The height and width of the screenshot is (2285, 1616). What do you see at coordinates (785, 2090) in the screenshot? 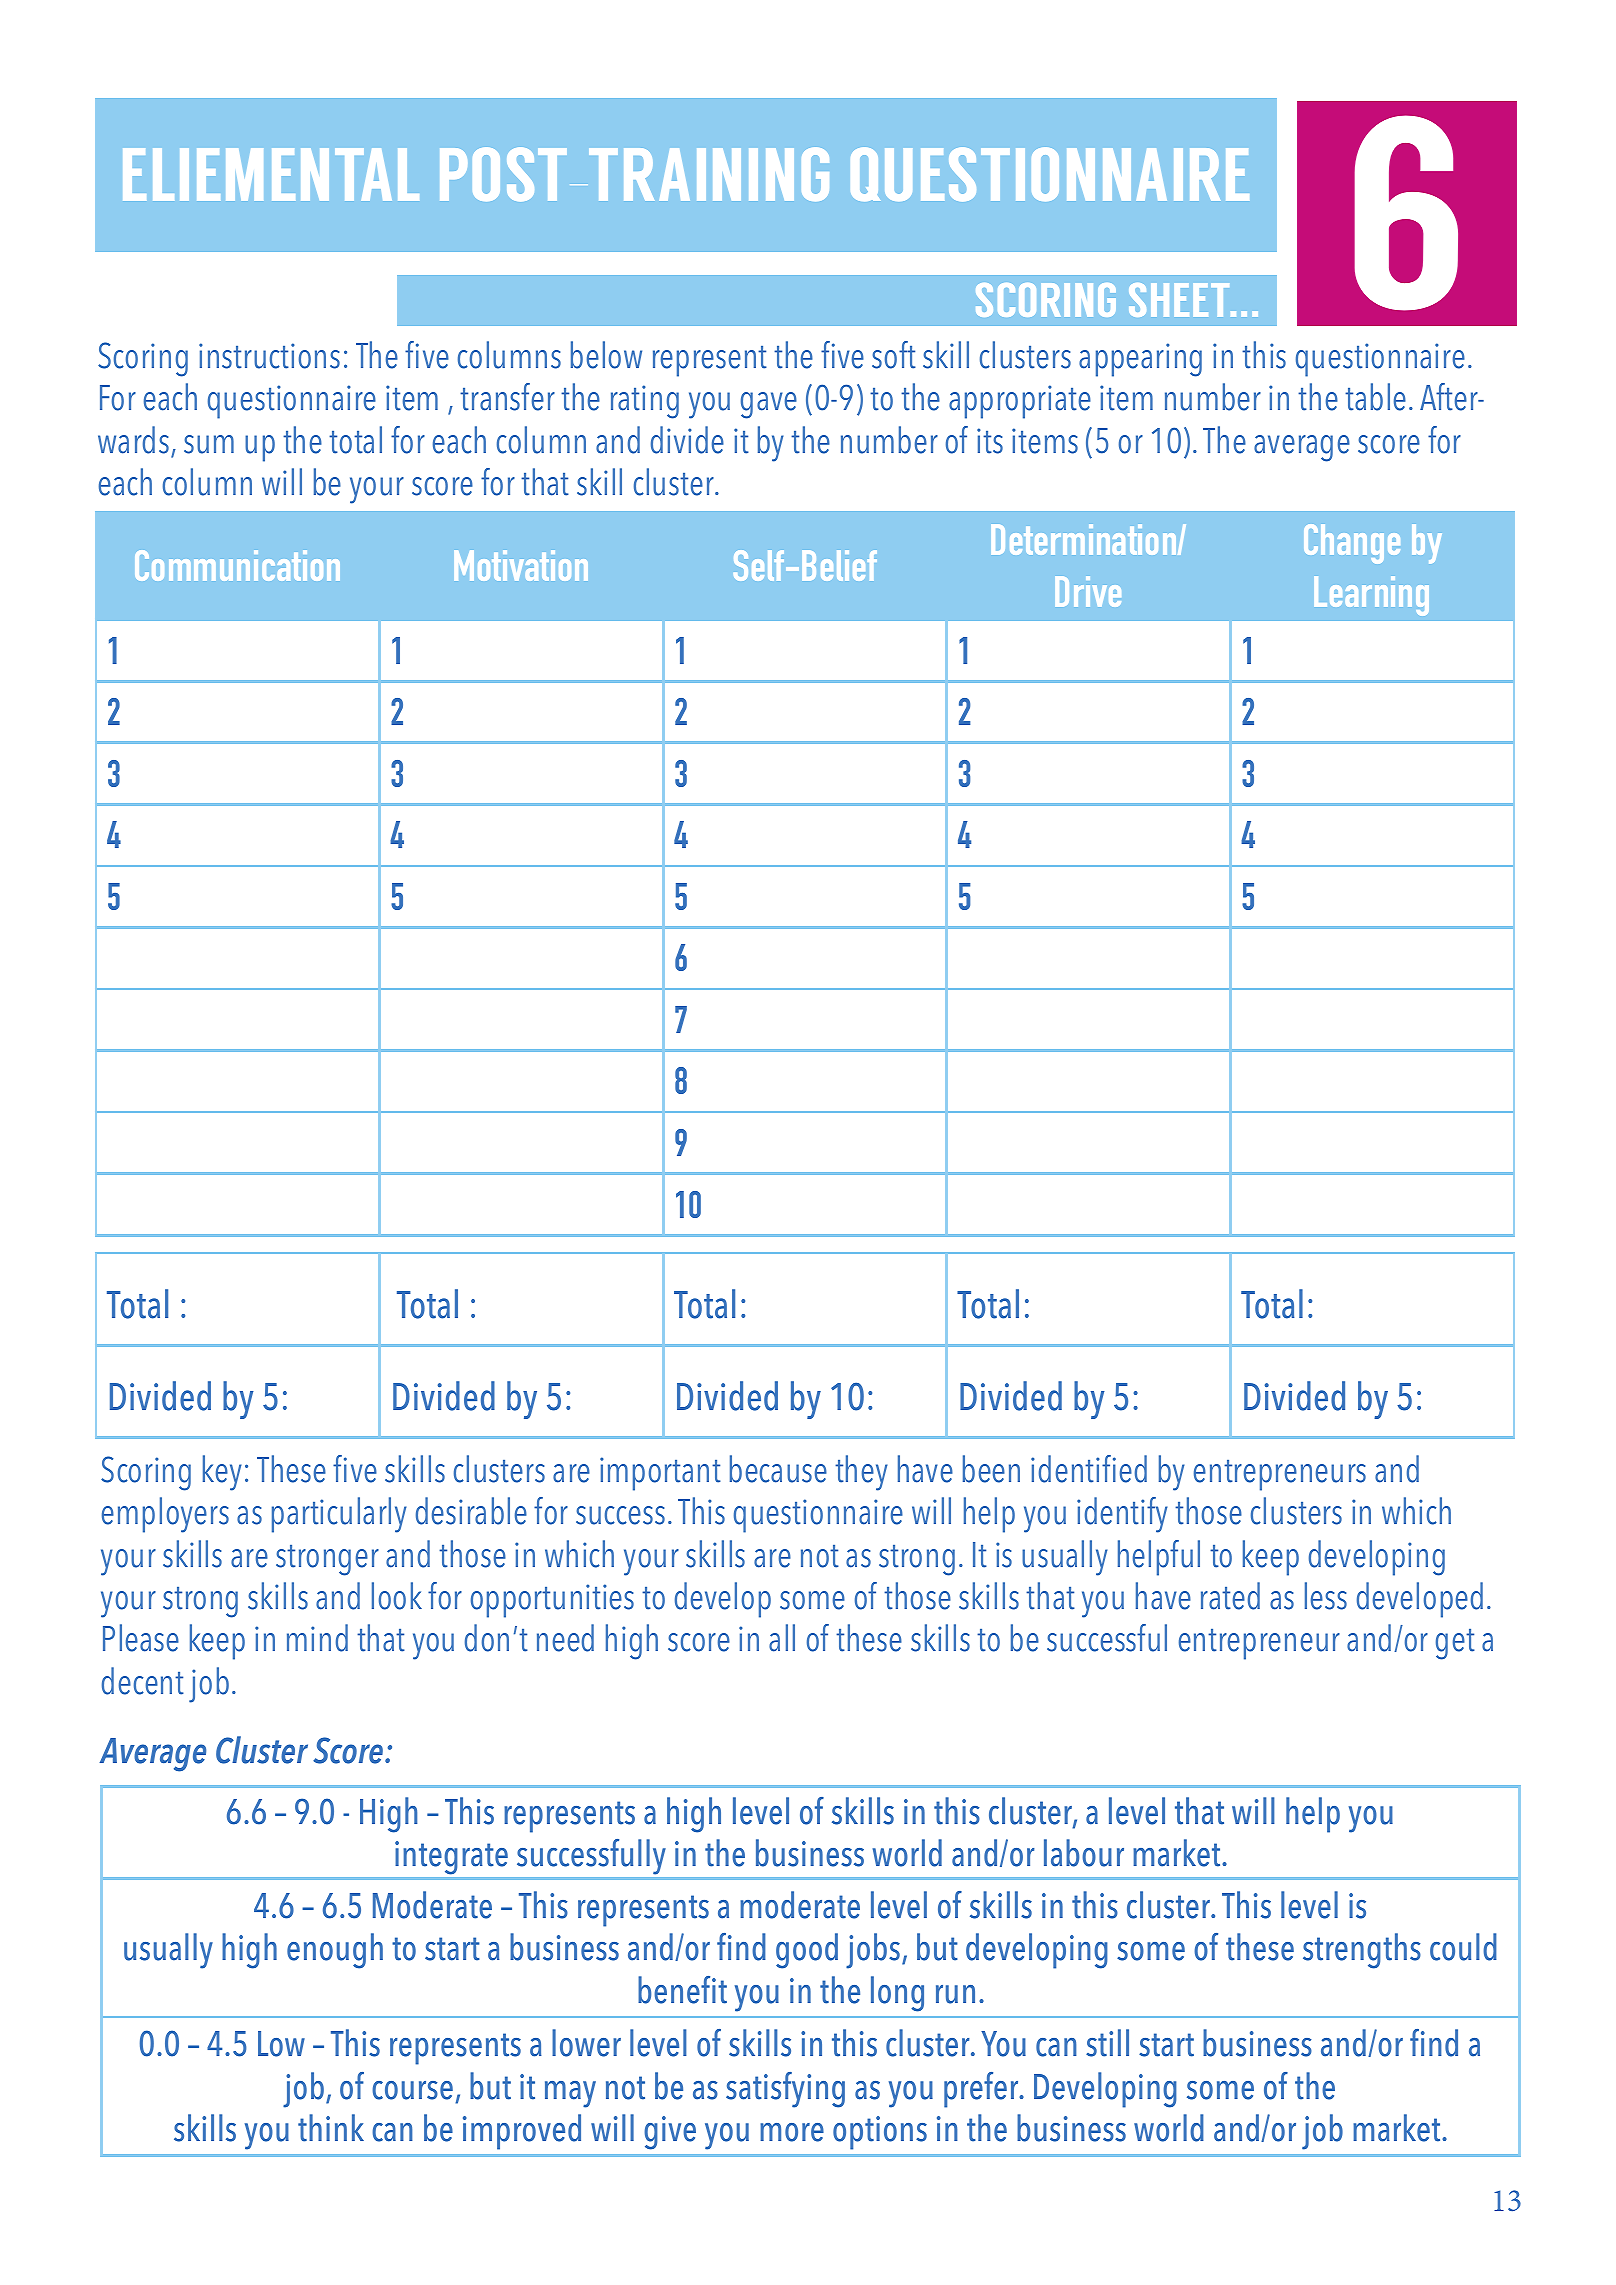
I see `satisfying` at bounding box center [785, 2090].
